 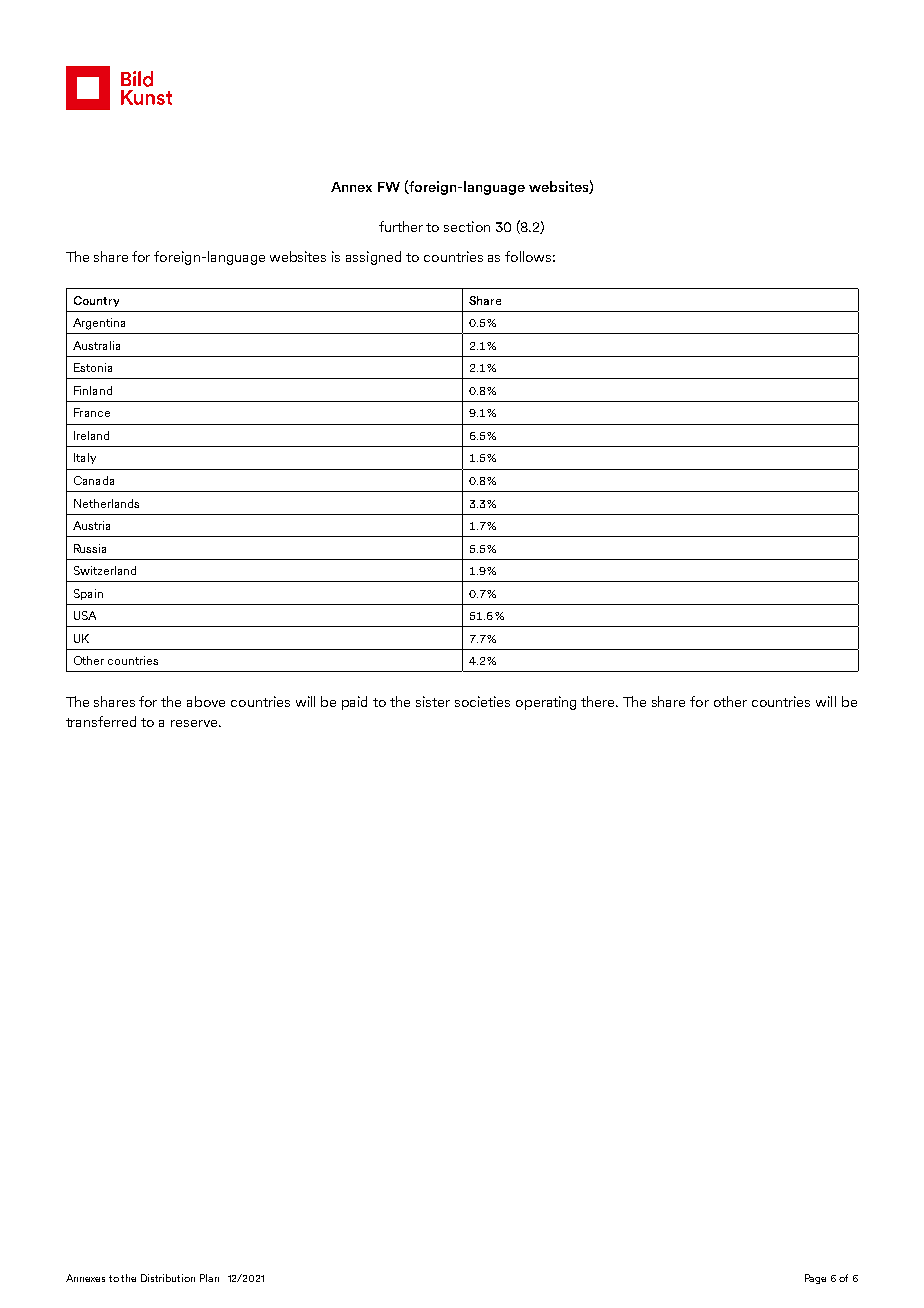 I want to click on Distribution, so click(x=168, y=1278).
